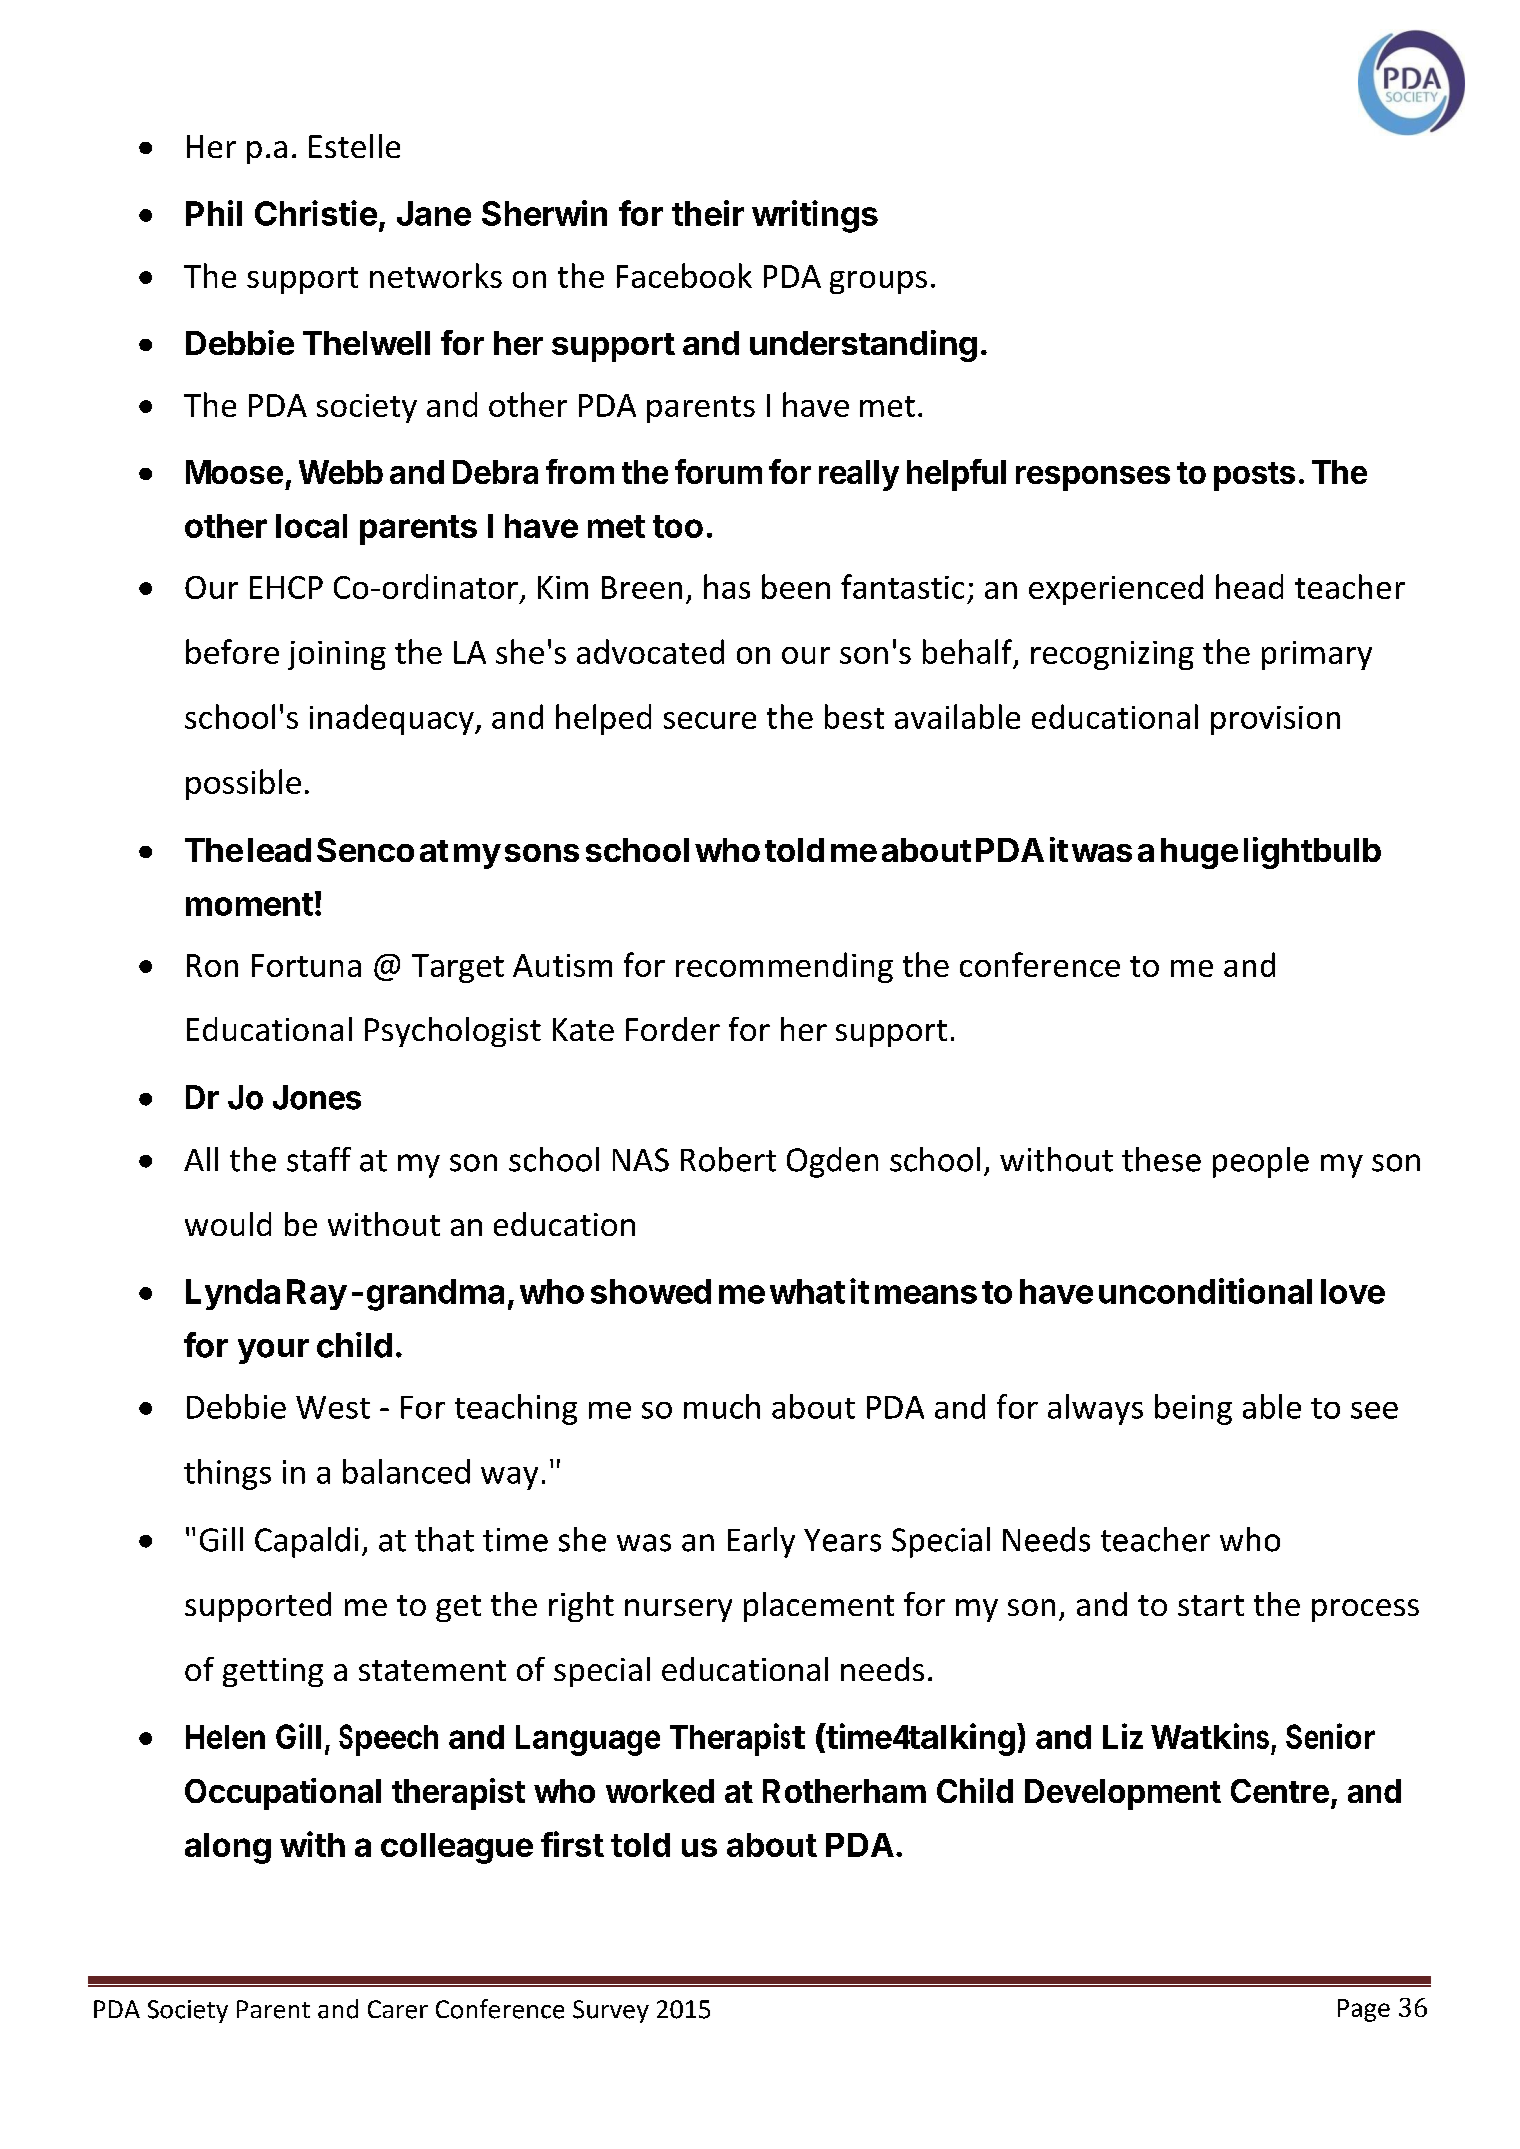 Image resolution: width=1520 pixels, height=2149 pixels. I want to click on writings, so click(815, 216).
